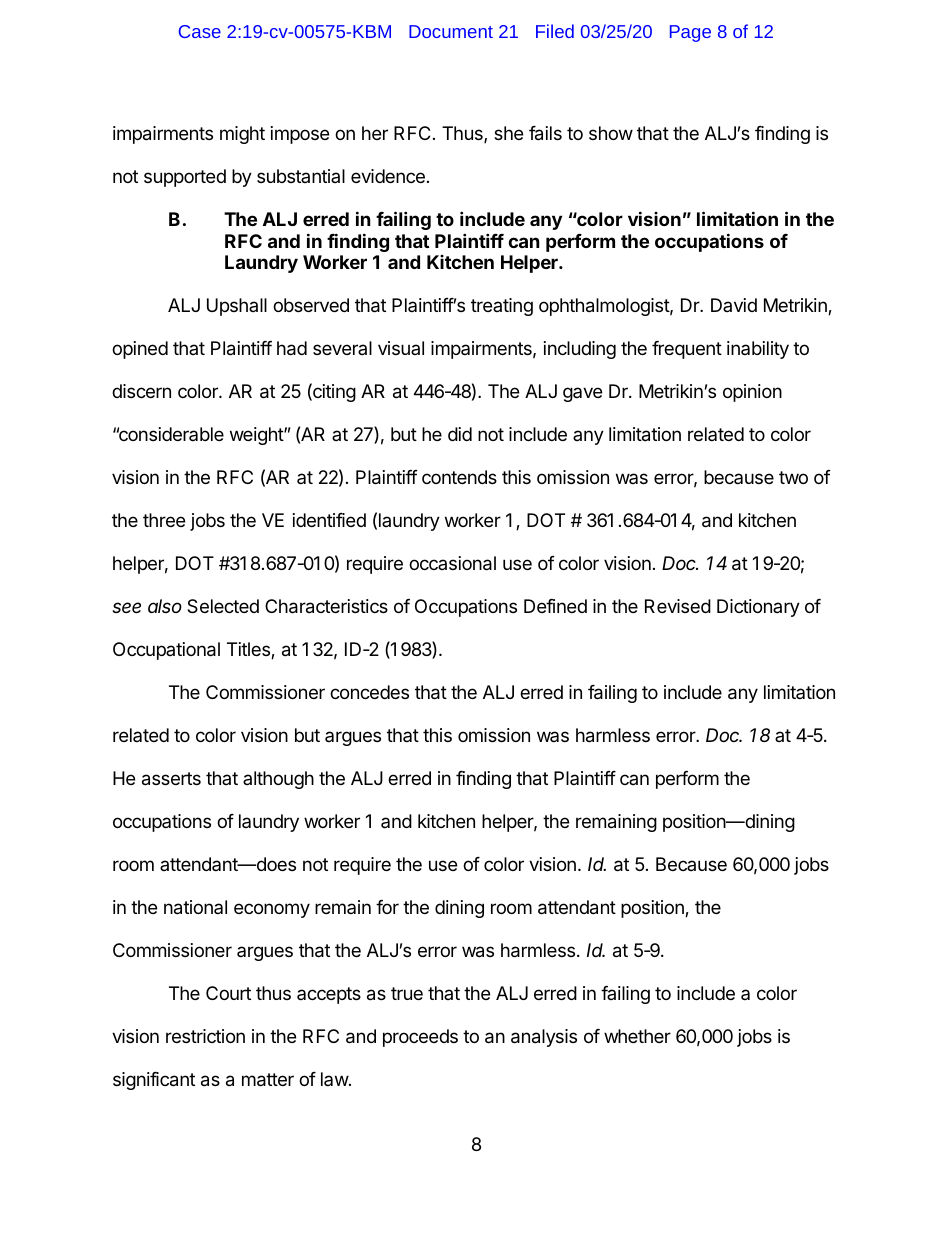 This screenshot has width=952, height=1233. Describe the element at coordinates (460, 434) in the screenshot. I see `did` at that location.
